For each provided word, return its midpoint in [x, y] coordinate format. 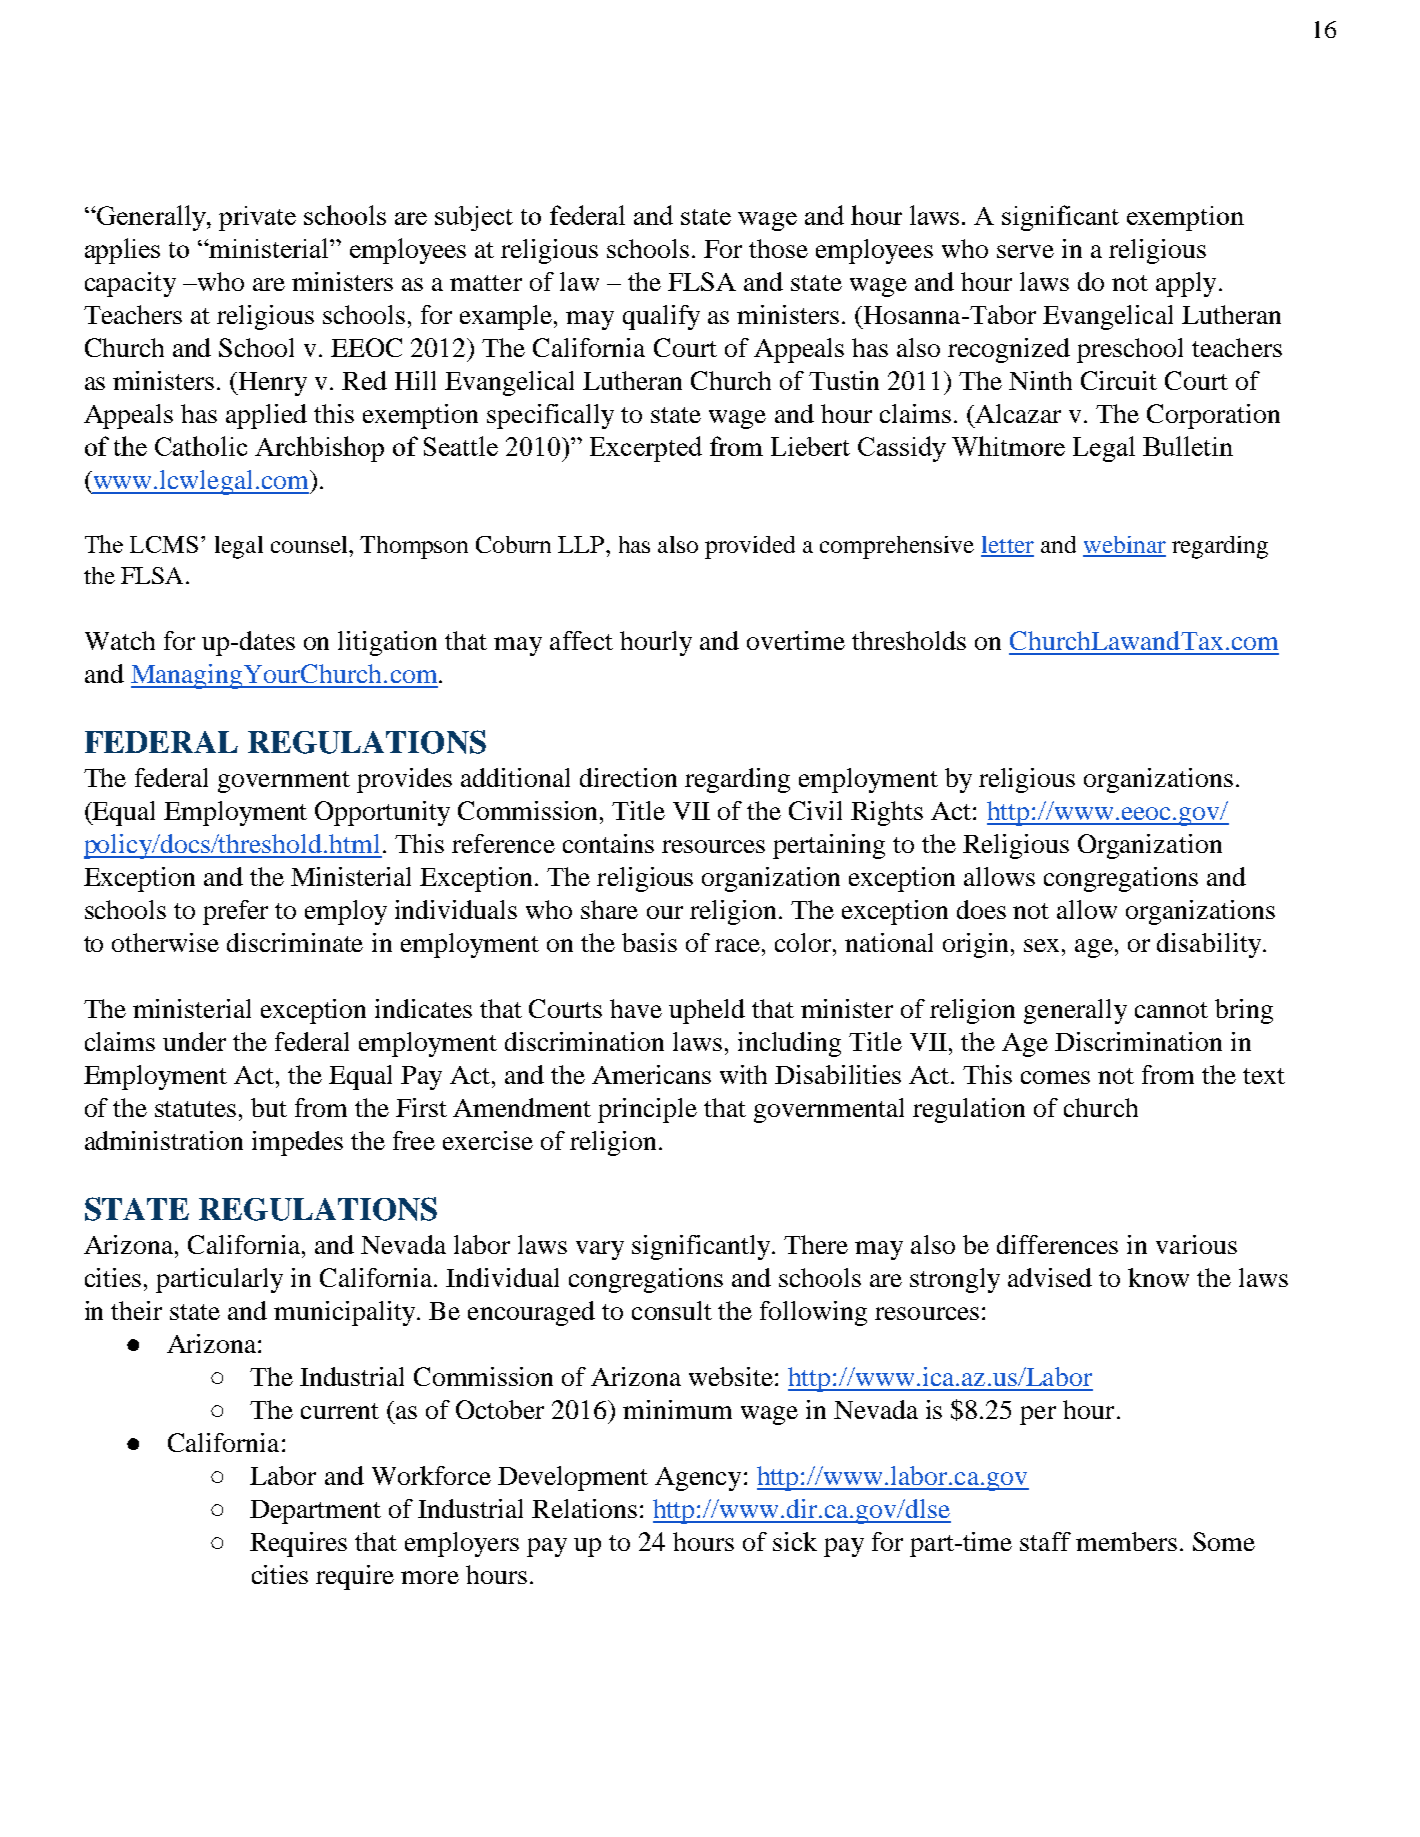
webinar [1124, 546]
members [1126, 1541]
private [257, 218]
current [340, 1411]
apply [1186, 284]
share [609, 909]
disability [1209, 945]
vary [600, 1250]
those [778, 248]
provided [750, 547]
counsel [310, 544]
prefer [235, 912]
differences [1057, 1244]
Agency [698, 1479]
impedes [297, 1143]
